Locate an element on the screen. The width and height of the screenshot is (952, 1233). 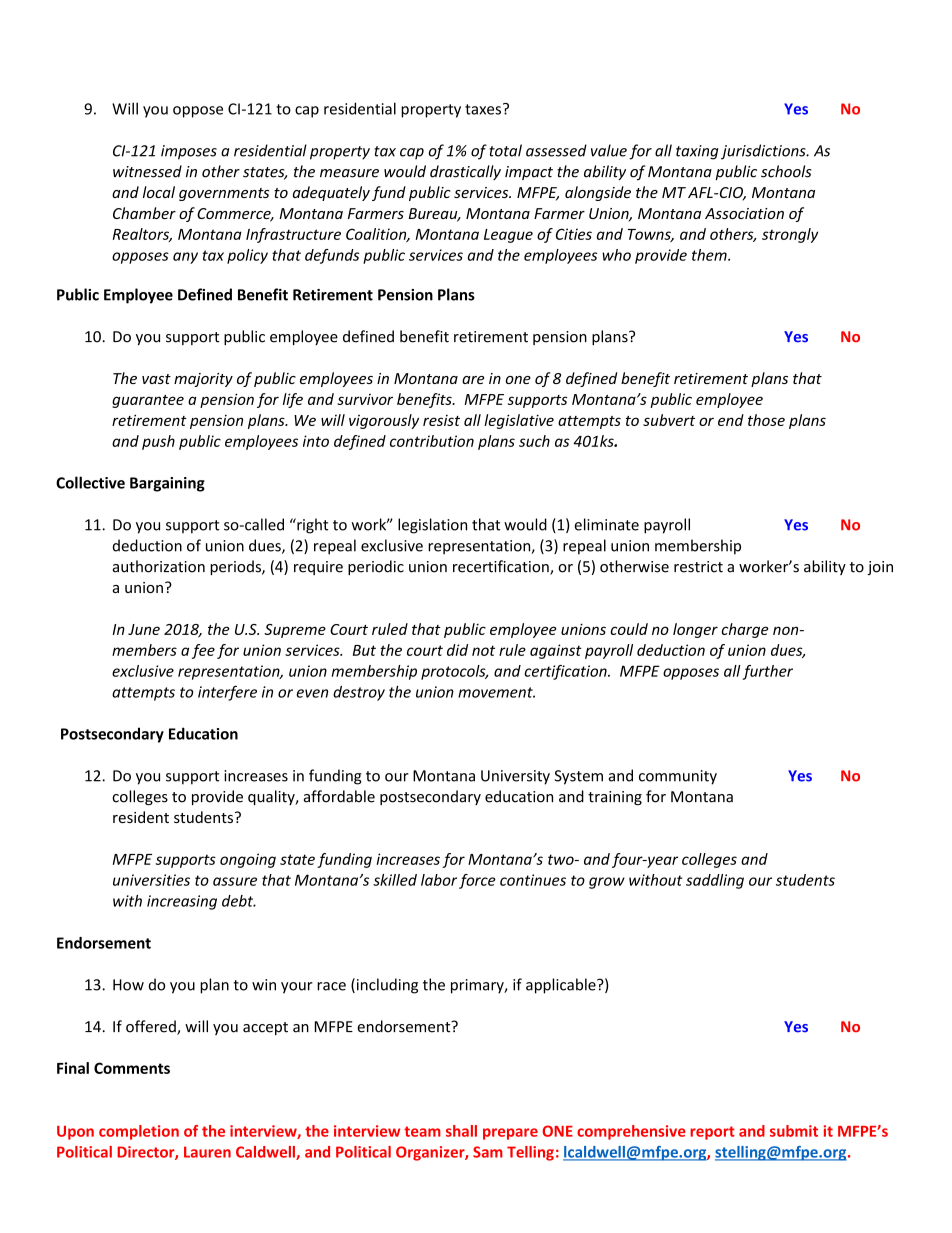
legislation is located at coordinates (432, 526).
